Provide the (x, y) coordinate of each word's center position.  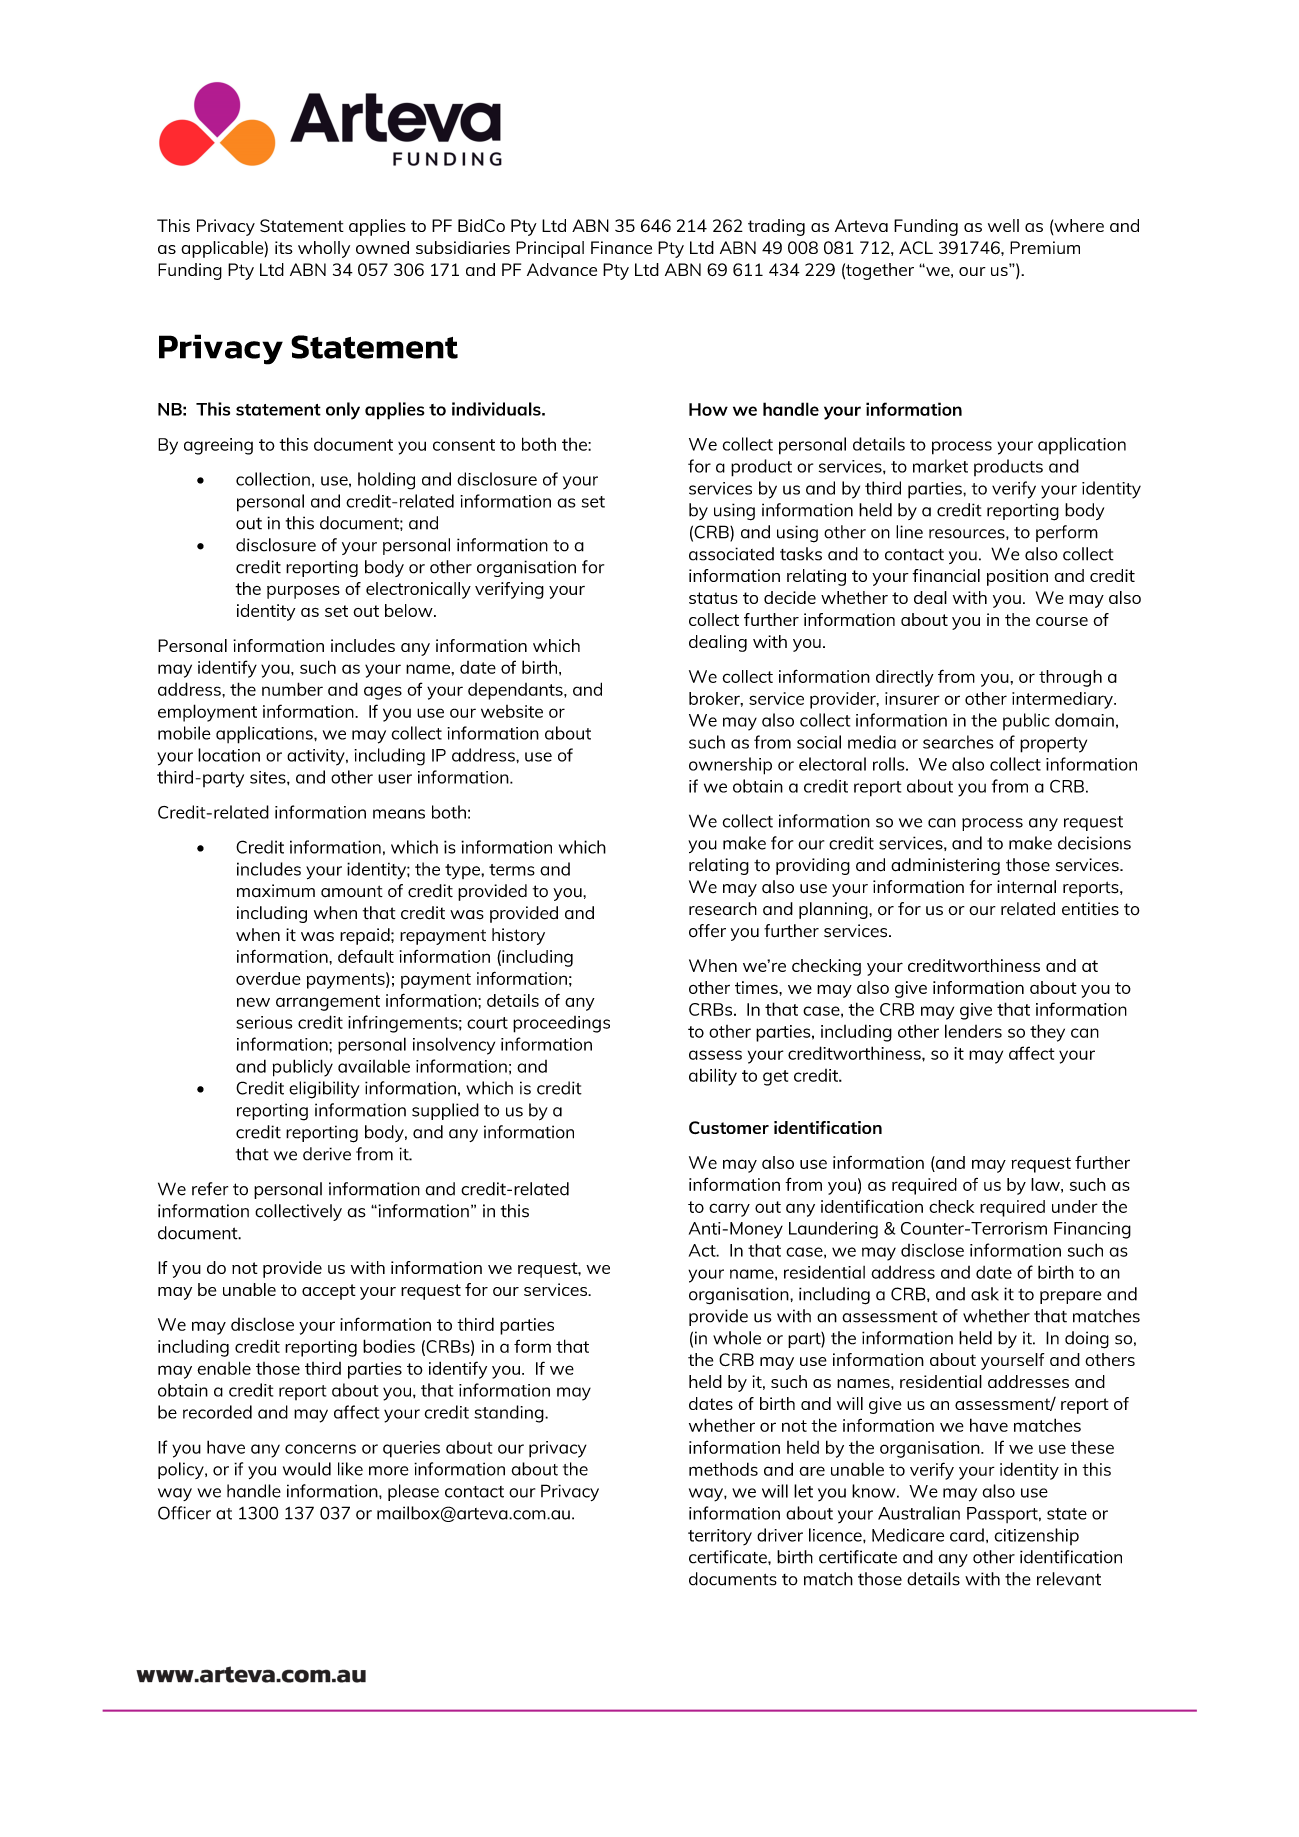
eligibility (324, 1090)
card (967, 1535)
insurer (912, 698)
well (1003, 225)
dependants (516, 691)
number (292, 689)
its (284, 247)
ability (713, 1077)
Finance (621, 247)
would (307, 1469)
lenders (973, 1031)
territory (720, 1537)
